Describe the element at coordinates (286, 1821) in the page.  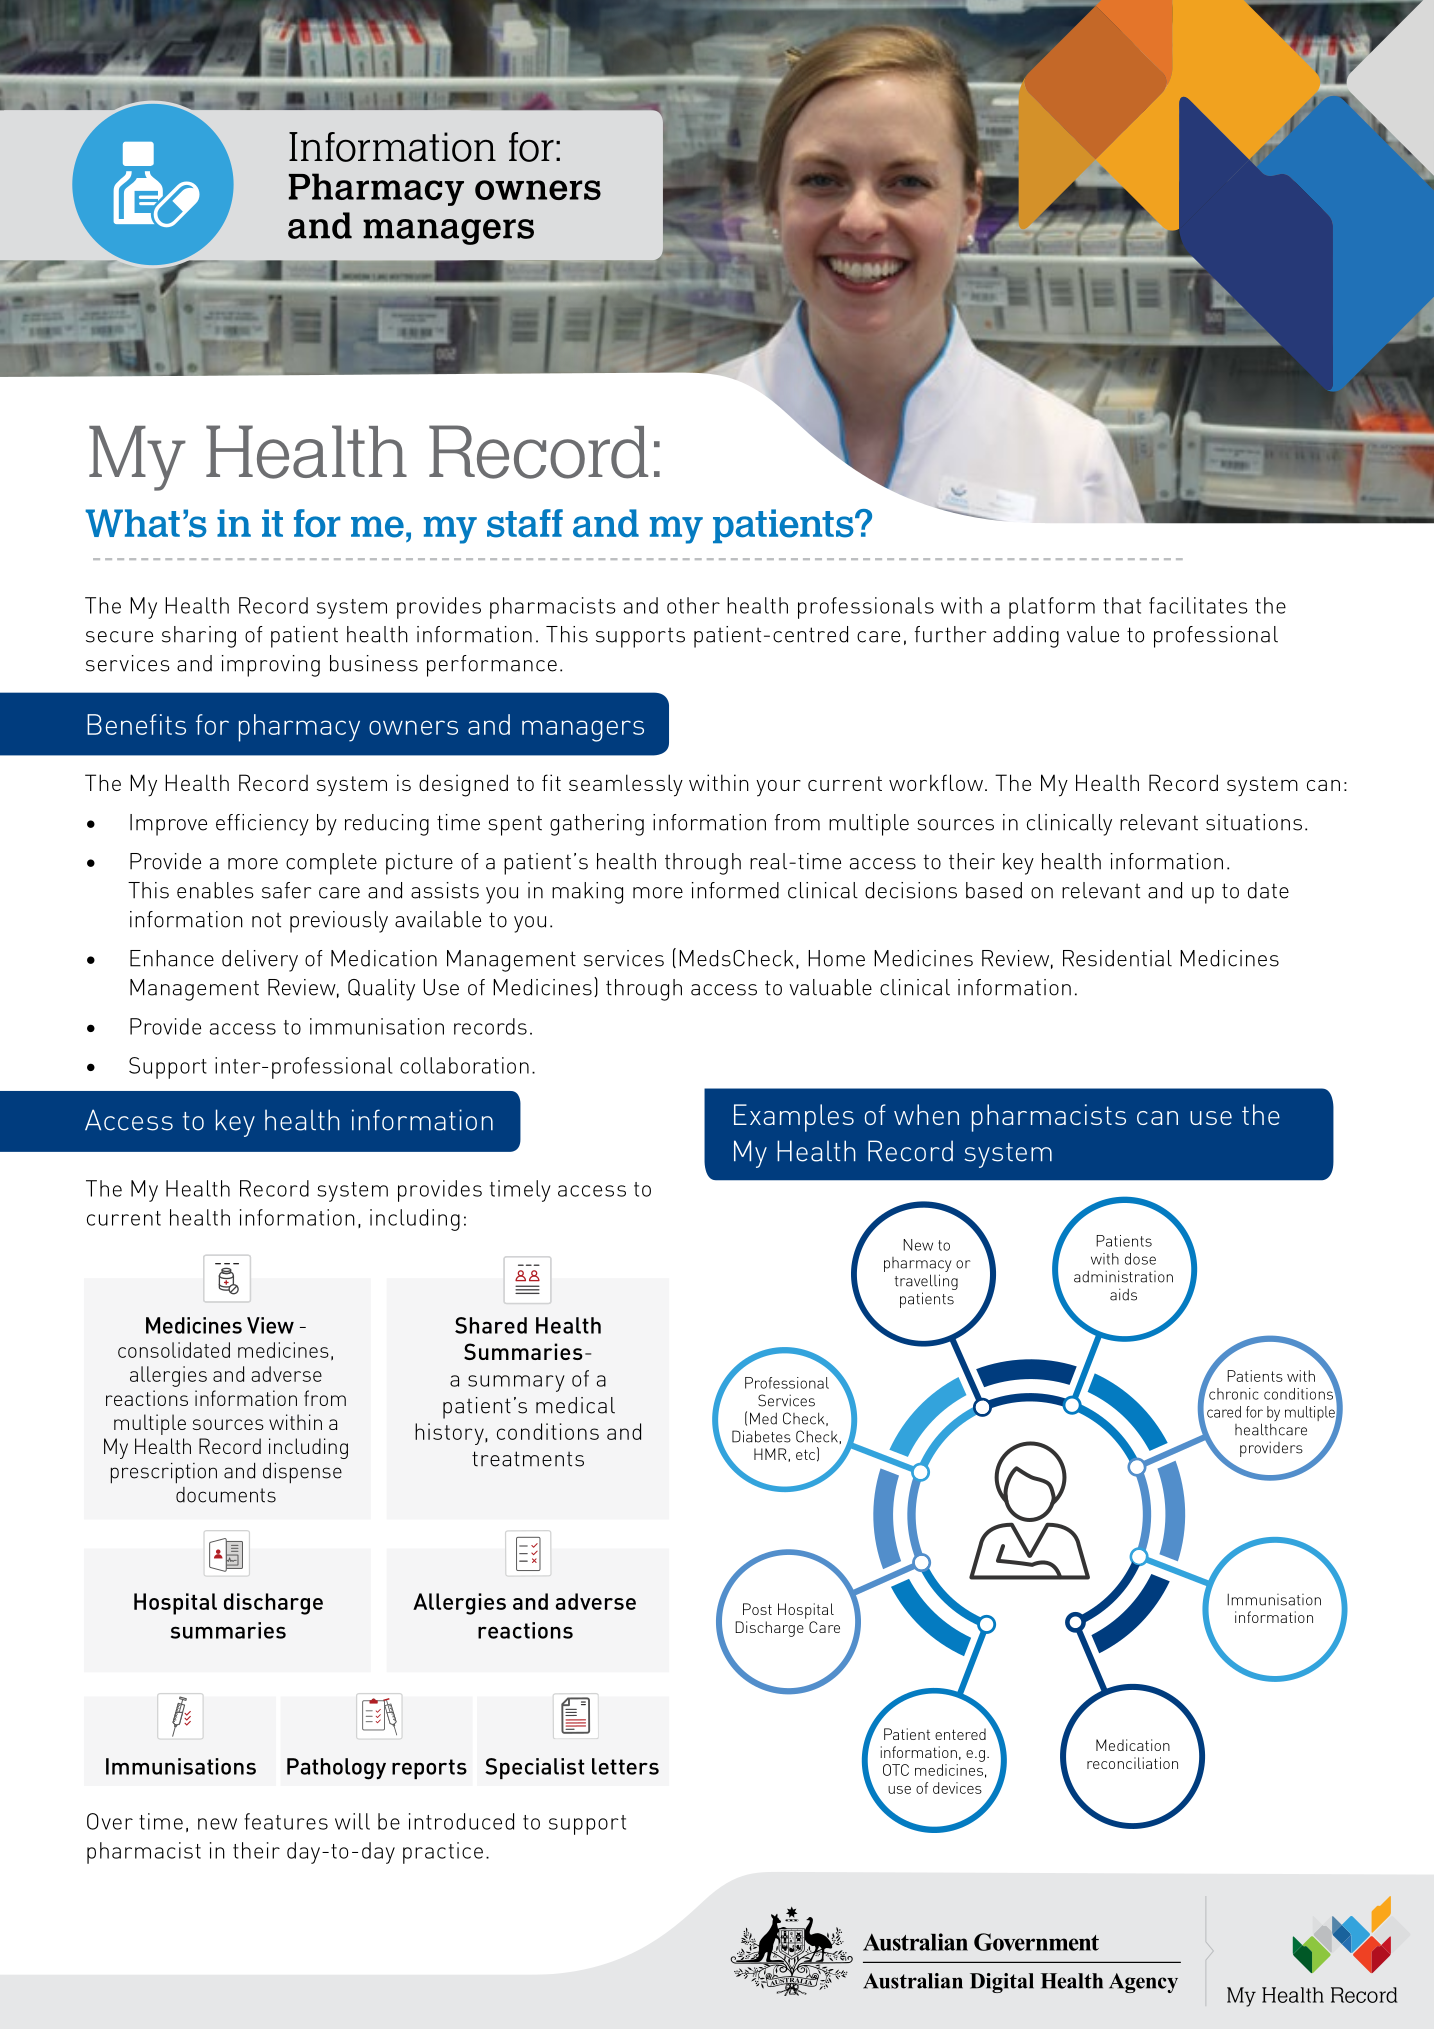
I see `features` at that location.
